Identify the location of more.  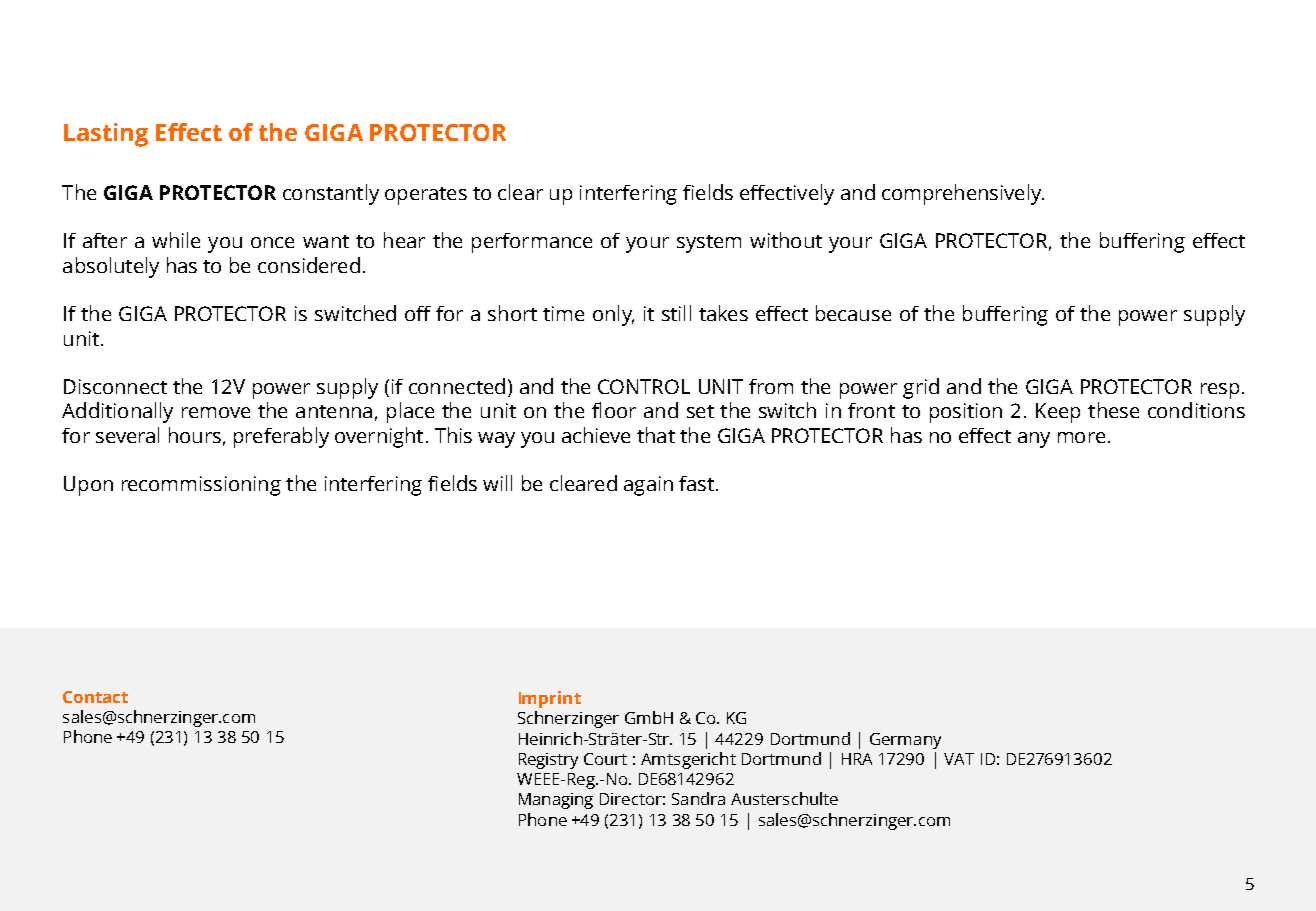
(1081, 437).
